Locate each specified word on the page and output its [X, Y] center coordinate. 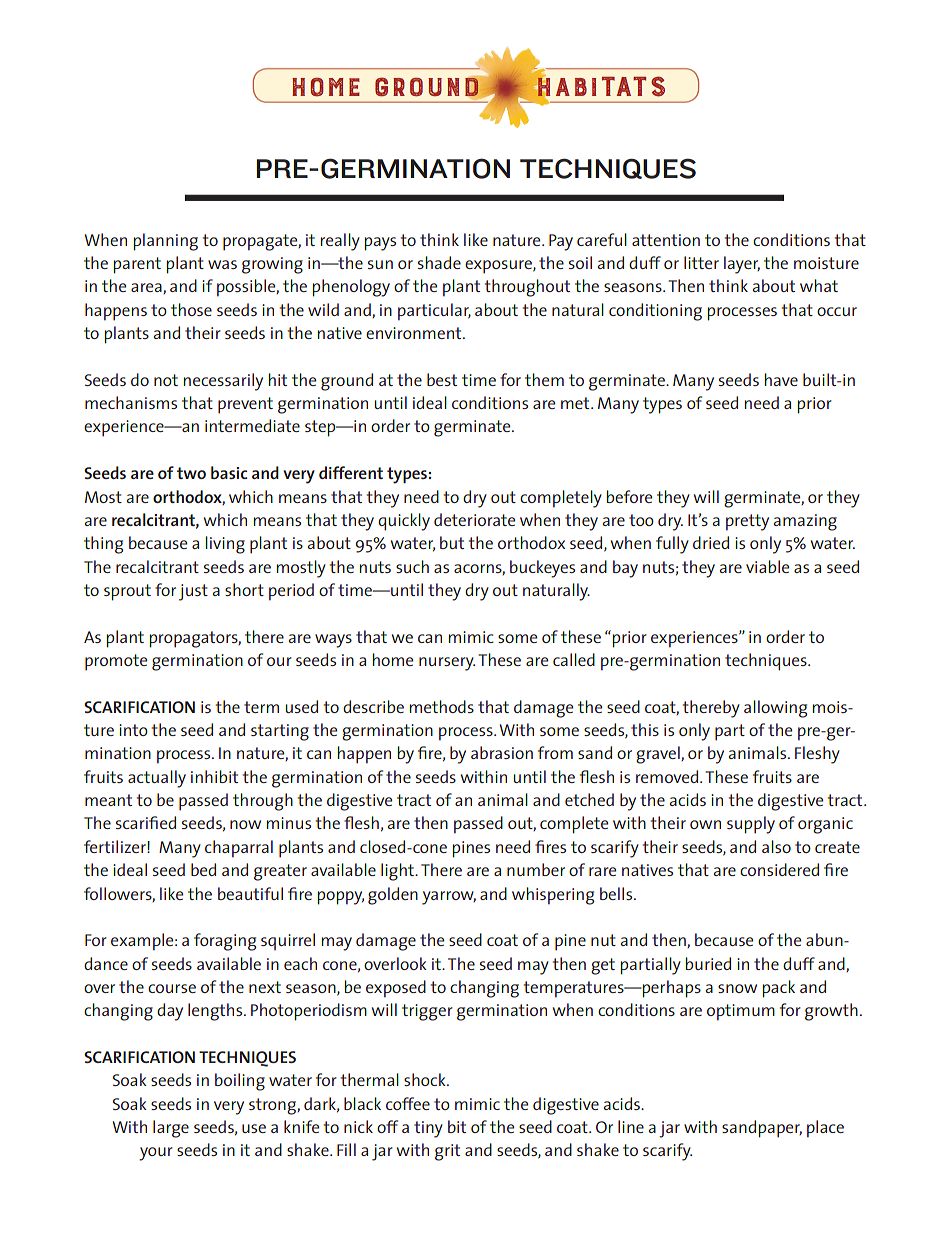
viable [767, 566]
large [171, 1129]
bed [203, 869]
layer [742, 265]
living [225, 545]
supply [751, 825]
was [222, 264]
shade [439, 262]
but [452, 542]
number [536, 869]
